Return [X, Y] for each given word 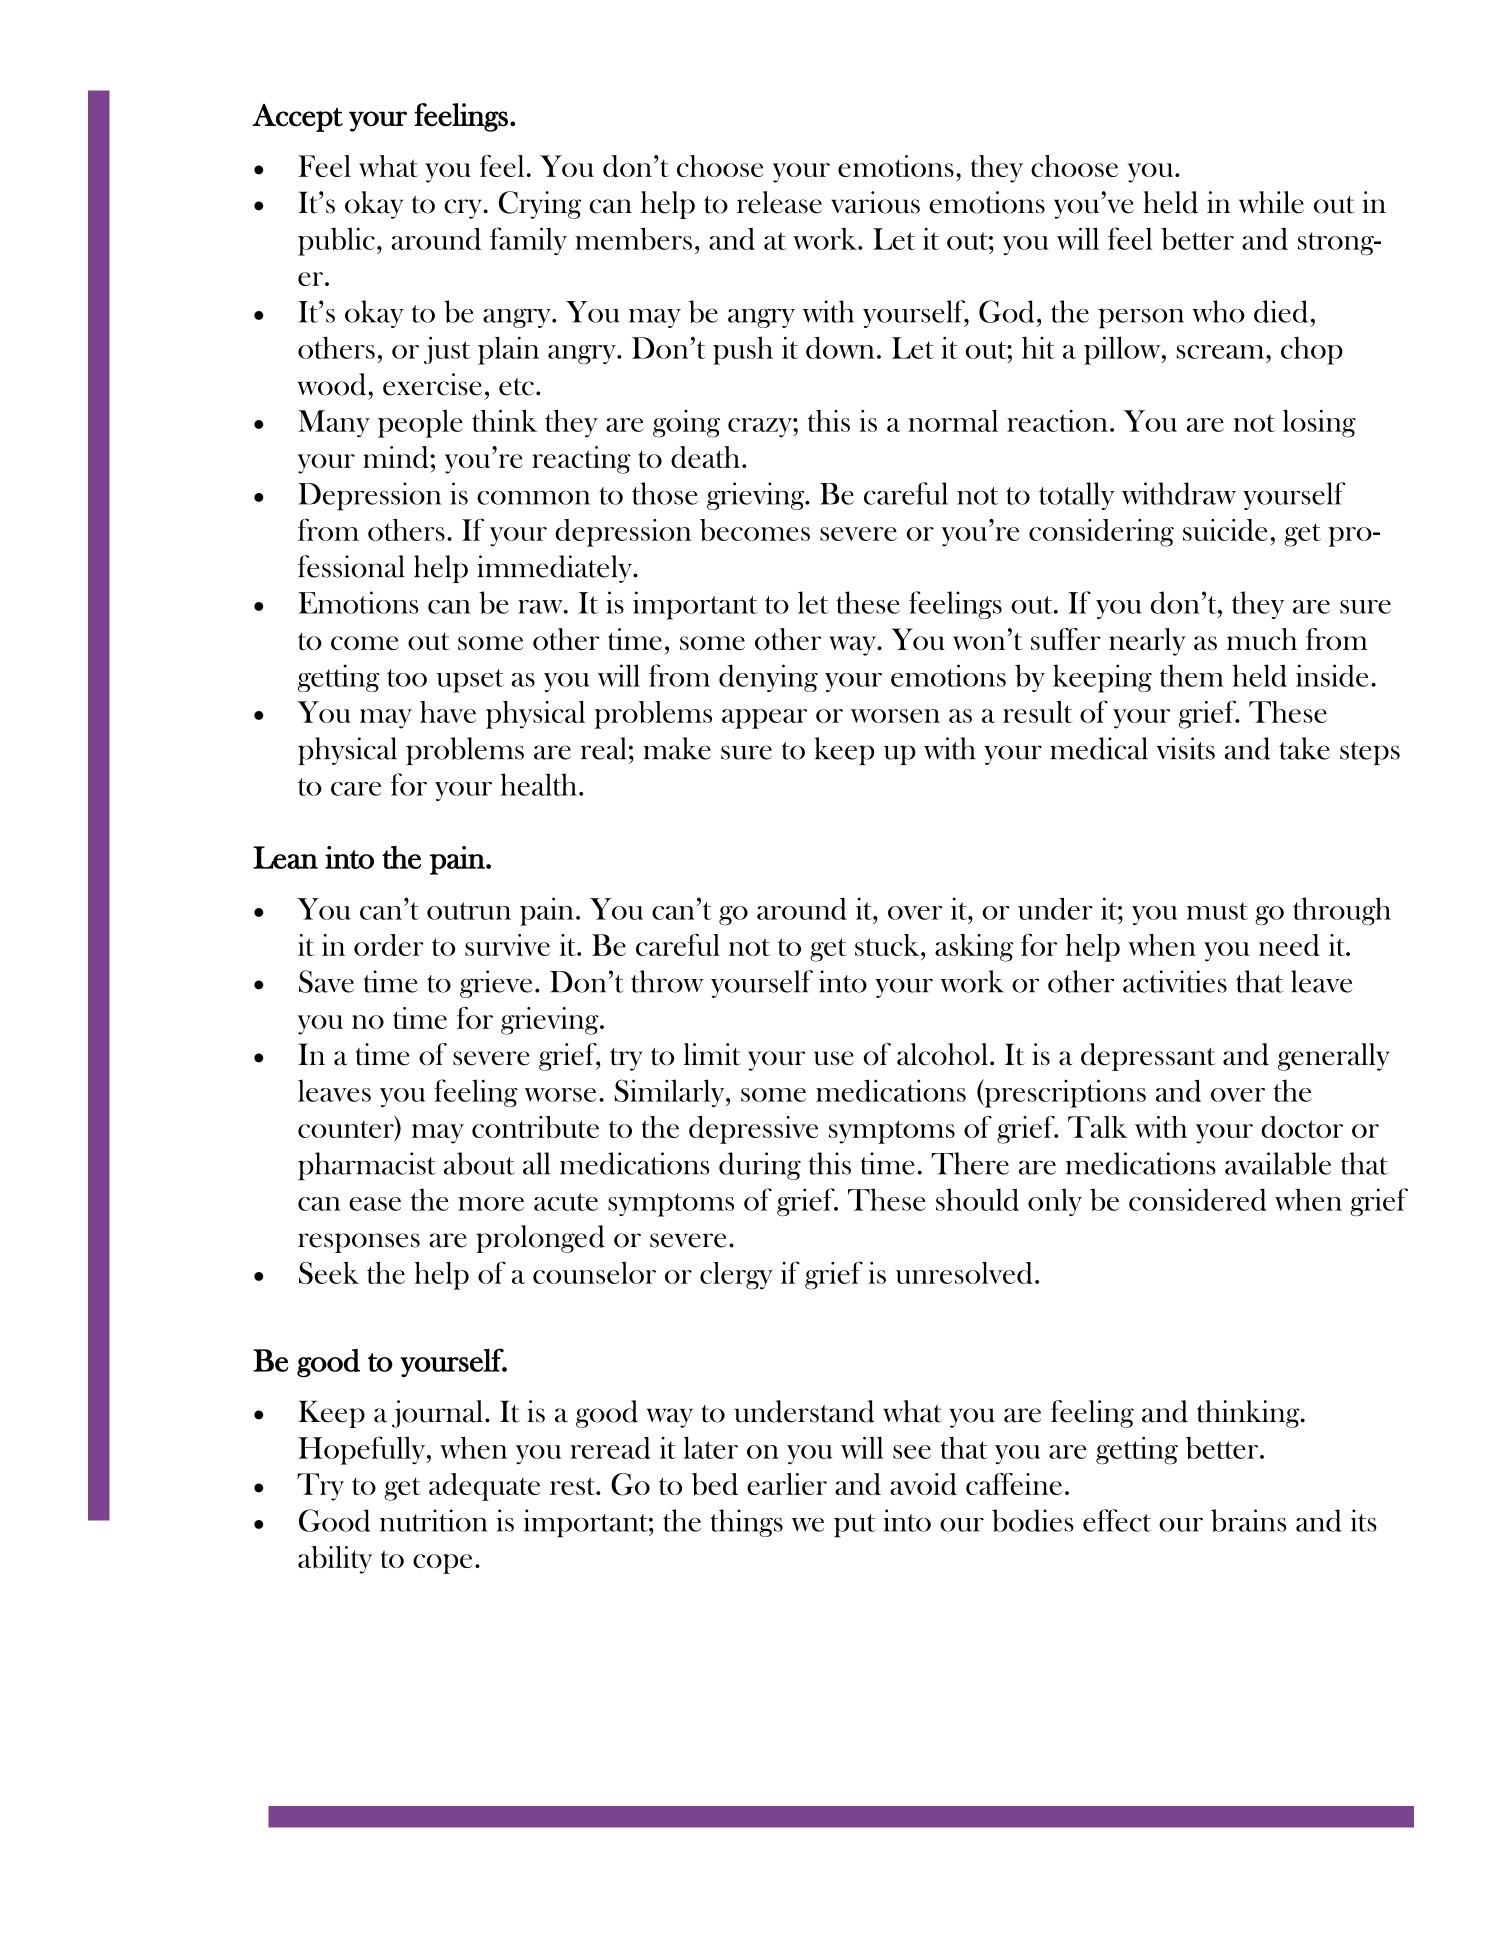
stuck [888, 945]
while [1271, 202]
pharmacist [367, 1166]
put [854, 1526]
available [1278, 1163]
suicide [1225, 530]
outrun [469, 911]
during [760, 1166]
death [705, 457]
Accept [297, 118]
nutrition [434, 1520]
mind [397, 457]
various [875, 202]
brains [1248, 1520]
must [1217, 911]
